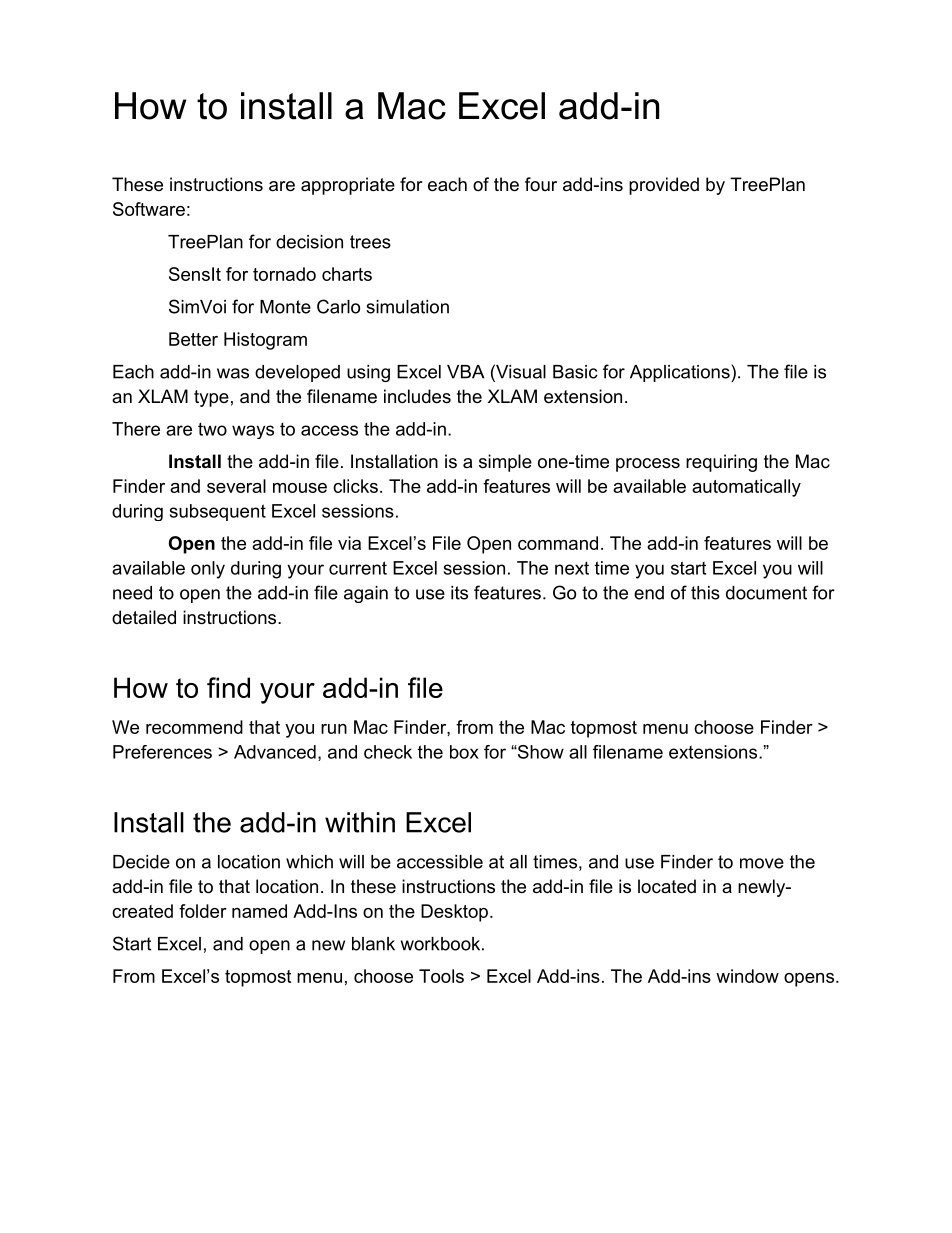  What do you see at coordinates (194, 727) in the screenshot?
I see `recommend` at bounding box center [194, 727].
